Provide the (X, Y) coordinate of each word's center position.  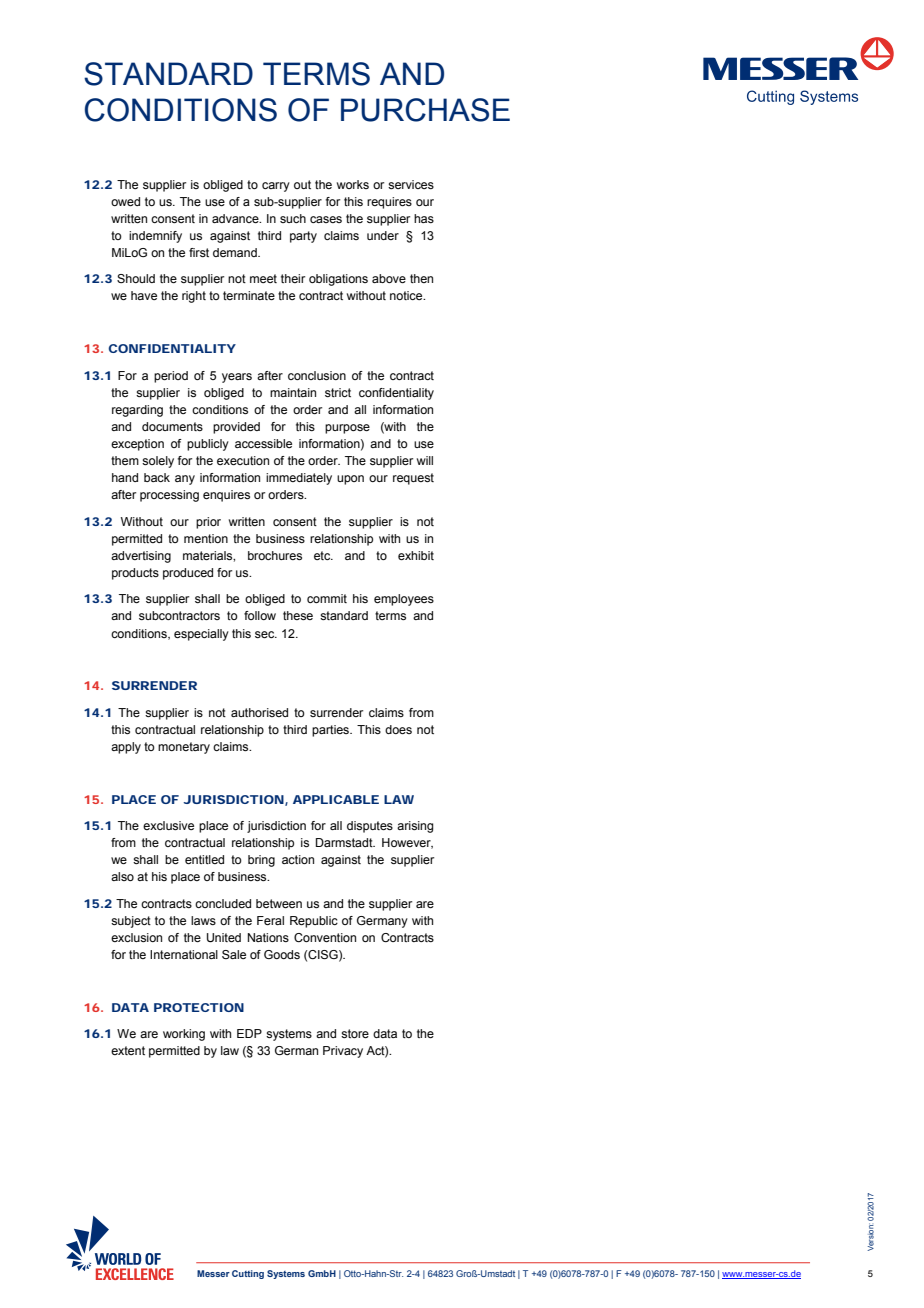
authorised (259, 712)
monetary (184, 748)
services (411, 184)
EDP (249, 1033)
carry (276, 187)
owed (125, 201)
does (398, 729)
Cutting (248, 1274)
